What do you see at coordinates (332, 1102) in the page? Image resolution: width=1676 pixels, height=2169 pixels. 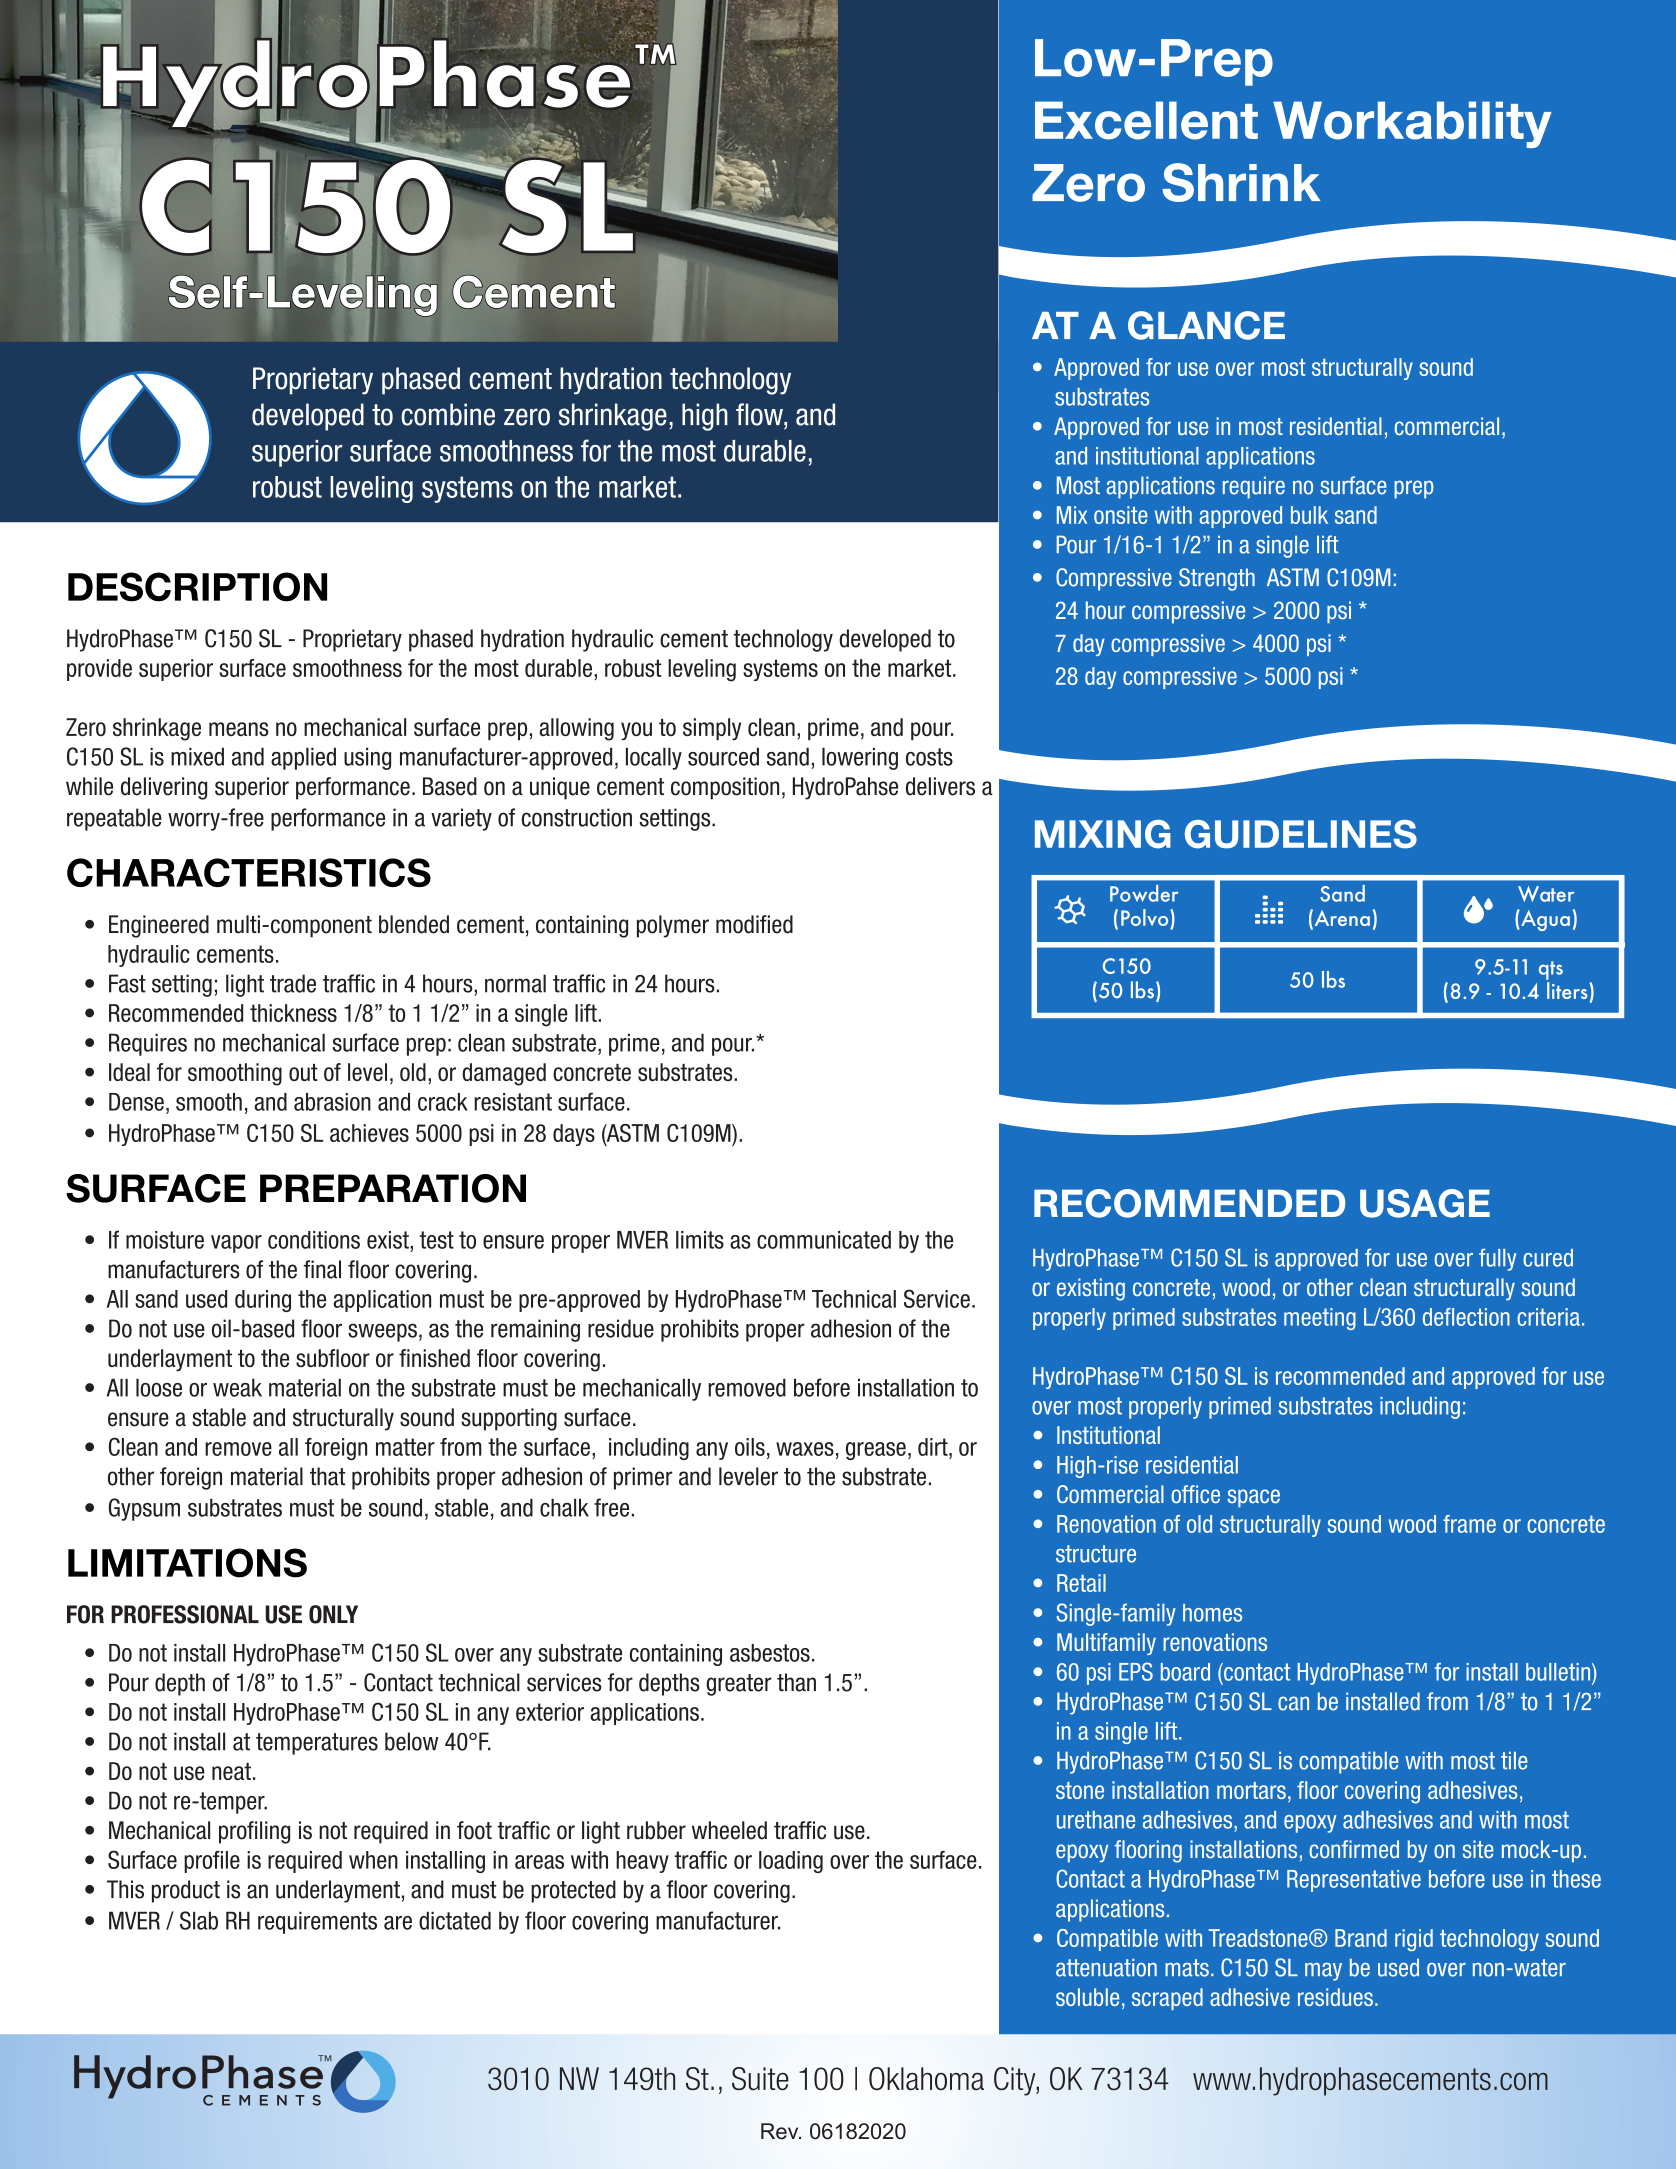 I see `abrasion` at bounding box center [332, 1102].
